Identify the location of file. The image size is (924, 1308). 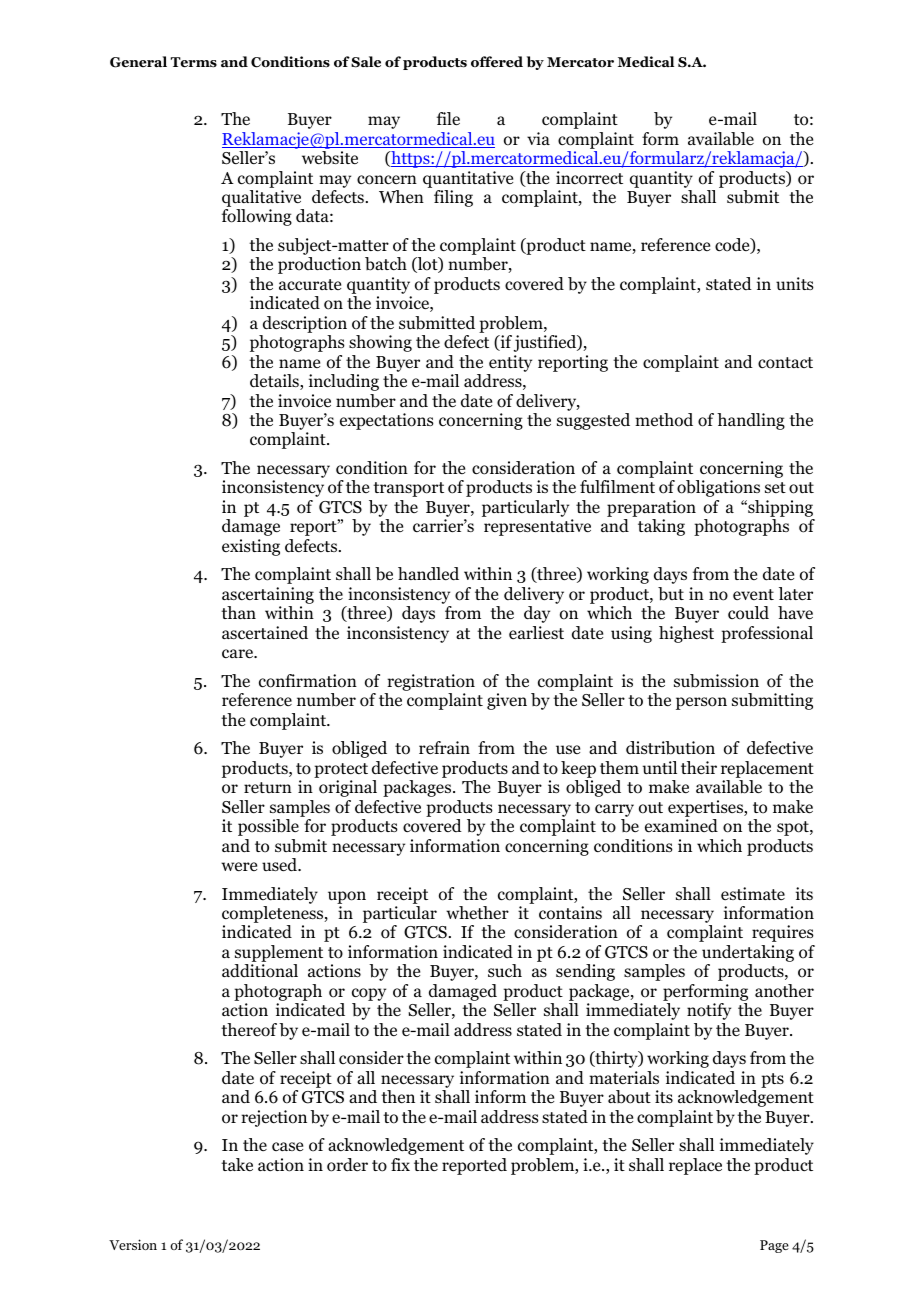
(448, 119).
